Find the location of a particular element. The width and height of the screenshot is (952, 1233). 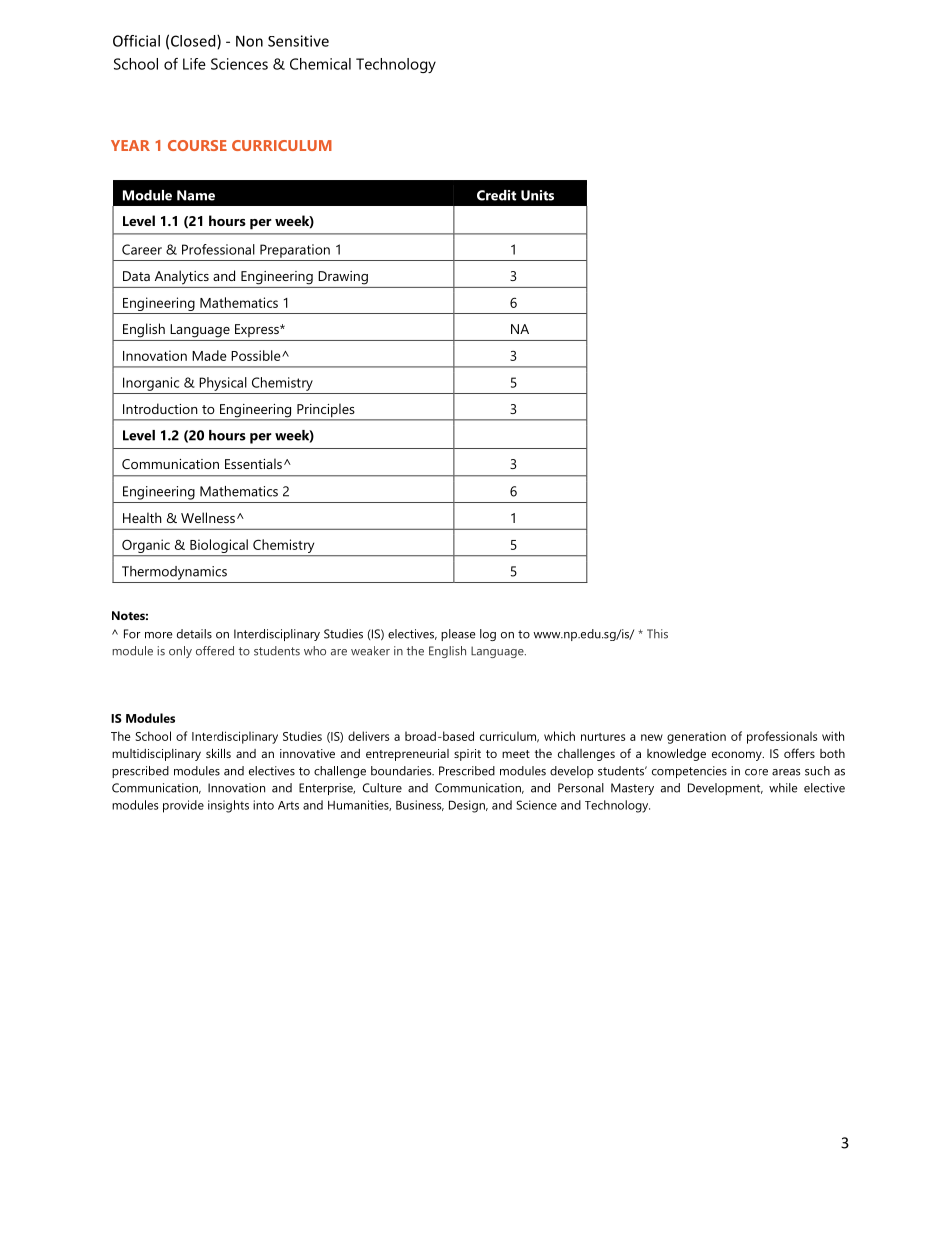

details is located at coordinates (194, 634).
